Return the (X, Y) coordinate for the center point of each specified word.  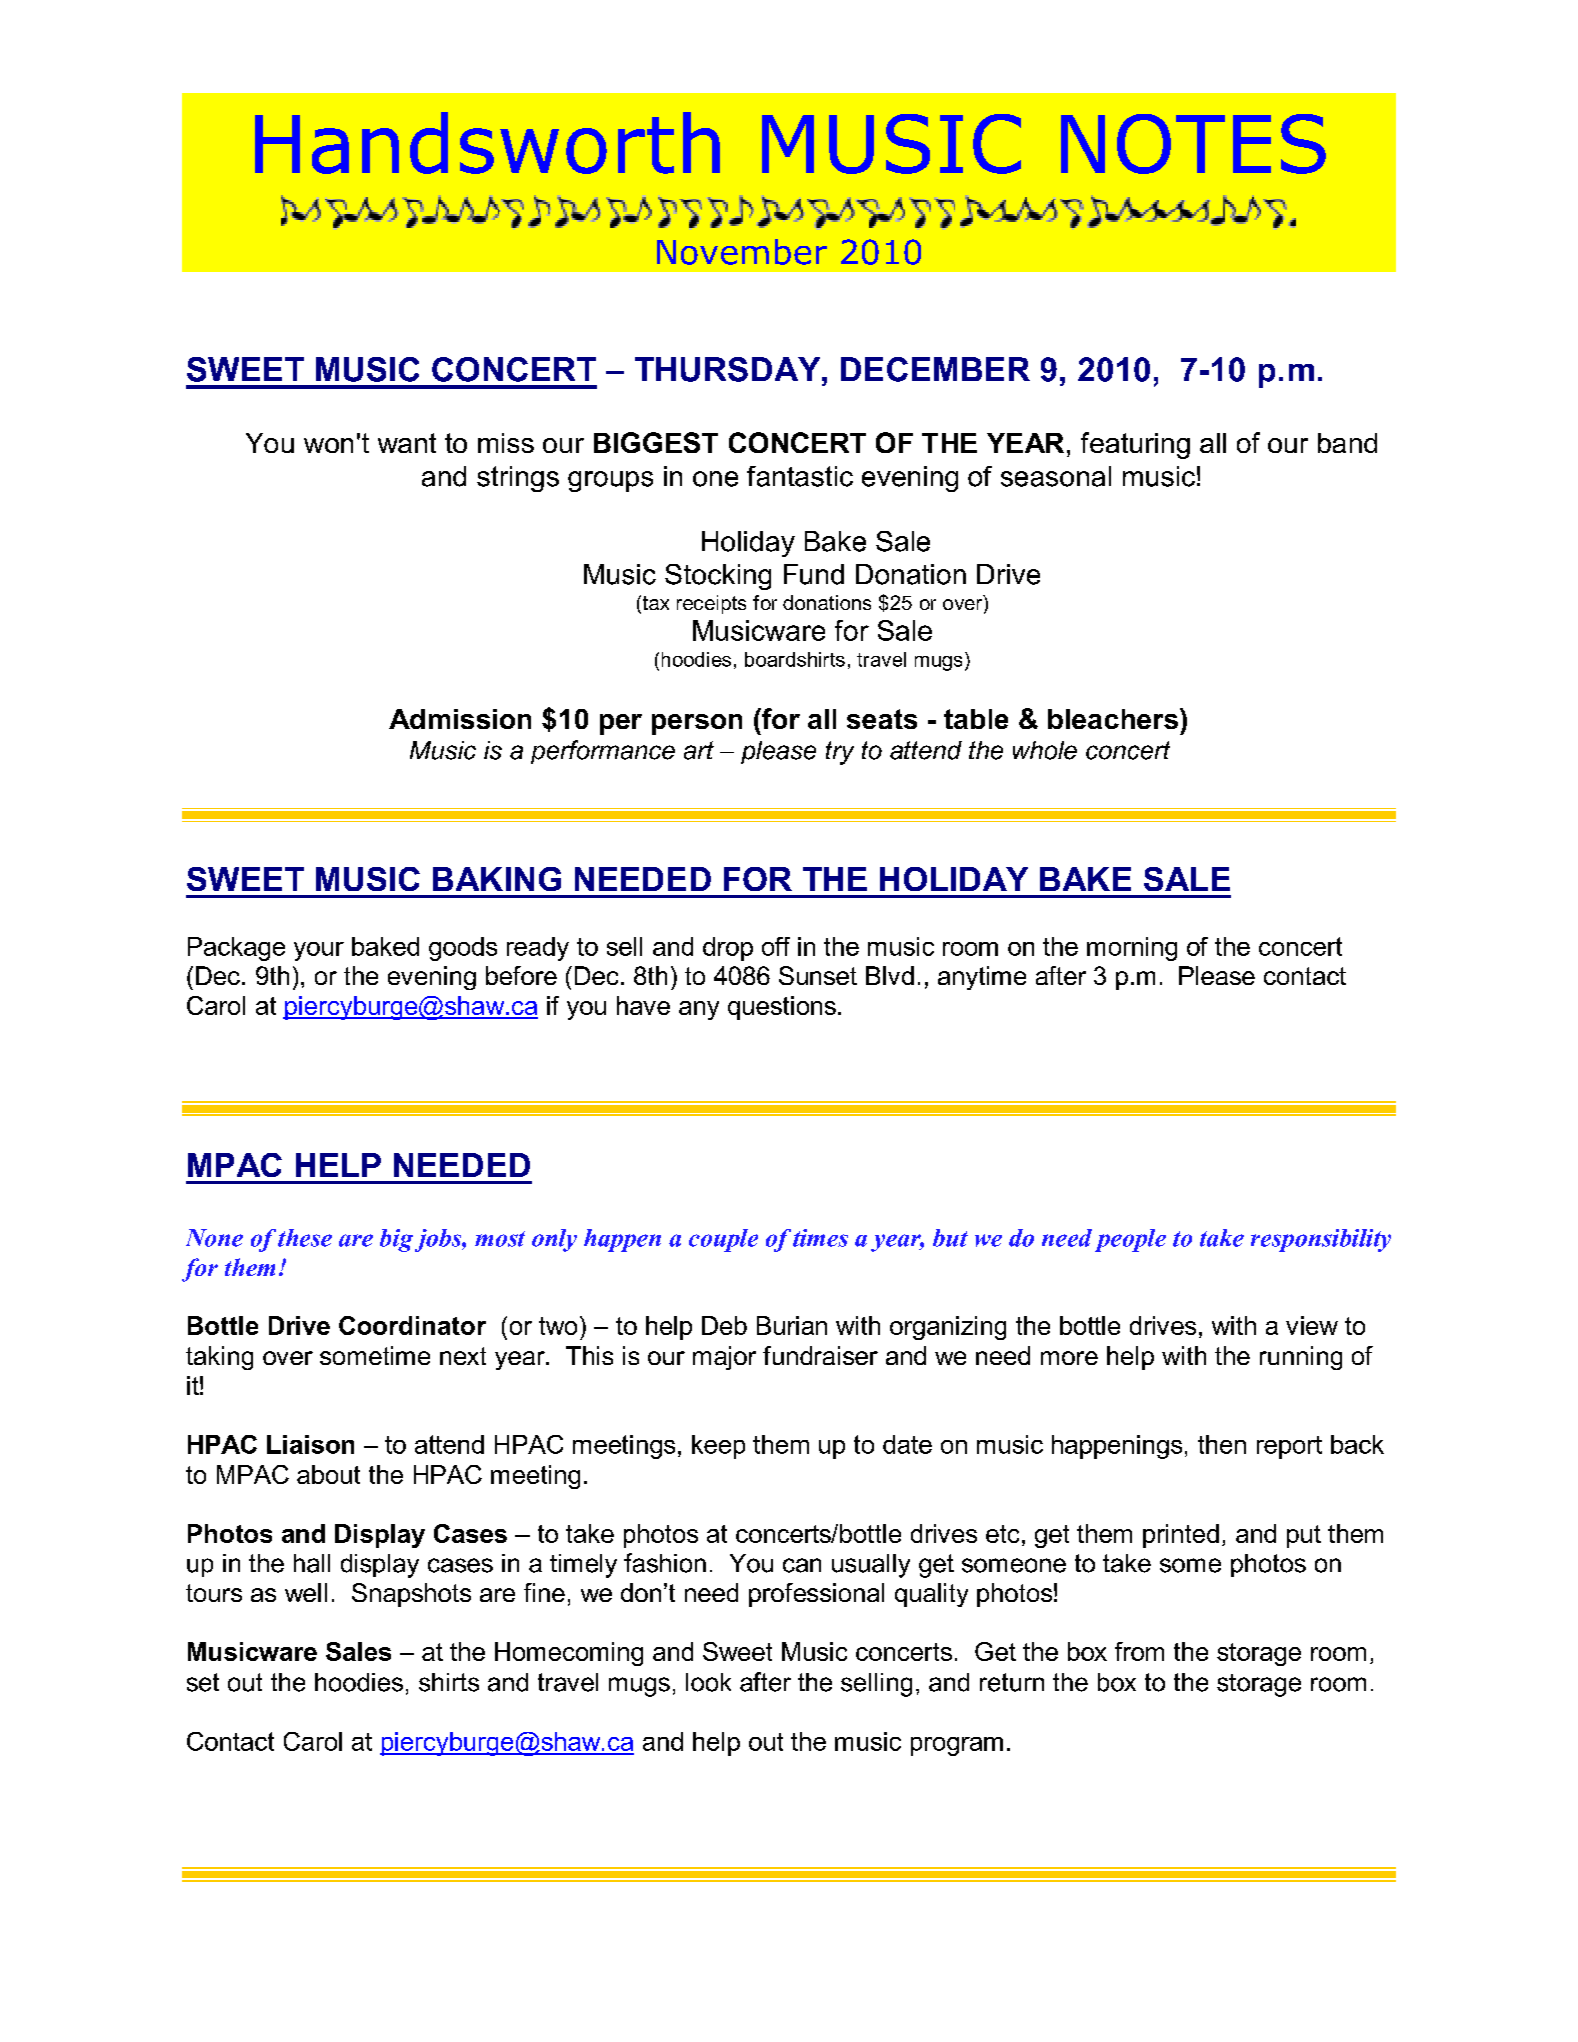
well (306, 1592)
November (742, 252)
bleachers (1113, 719)
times (820, 1238)
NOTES (1193, 144)
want (407, 443)
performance (603, 752)
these (305, 1238)
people (1130, 1240)
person (697, 724)
